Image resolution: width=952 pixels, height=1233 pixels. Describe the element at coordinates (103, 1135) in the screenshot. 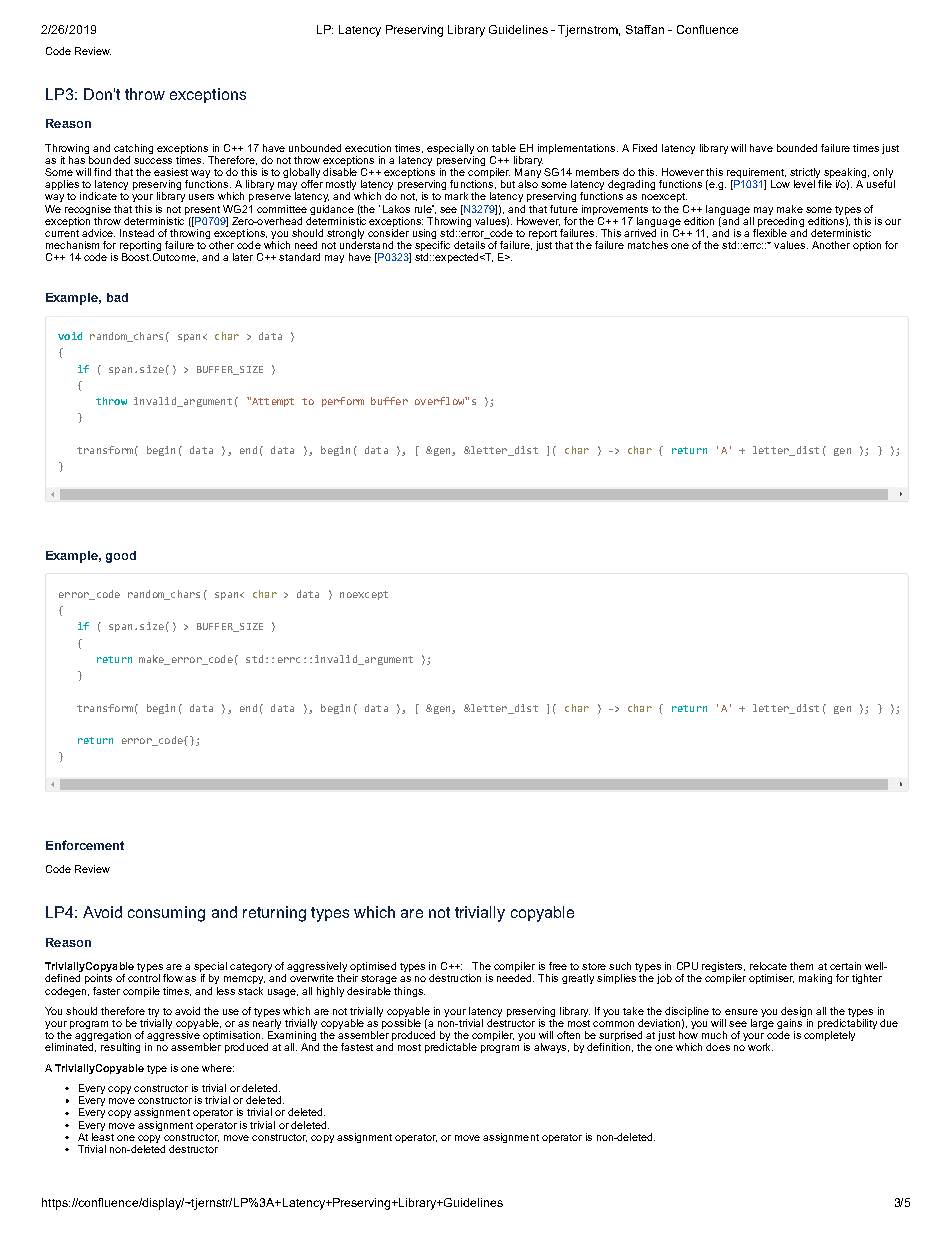

I see `least` at that location.
